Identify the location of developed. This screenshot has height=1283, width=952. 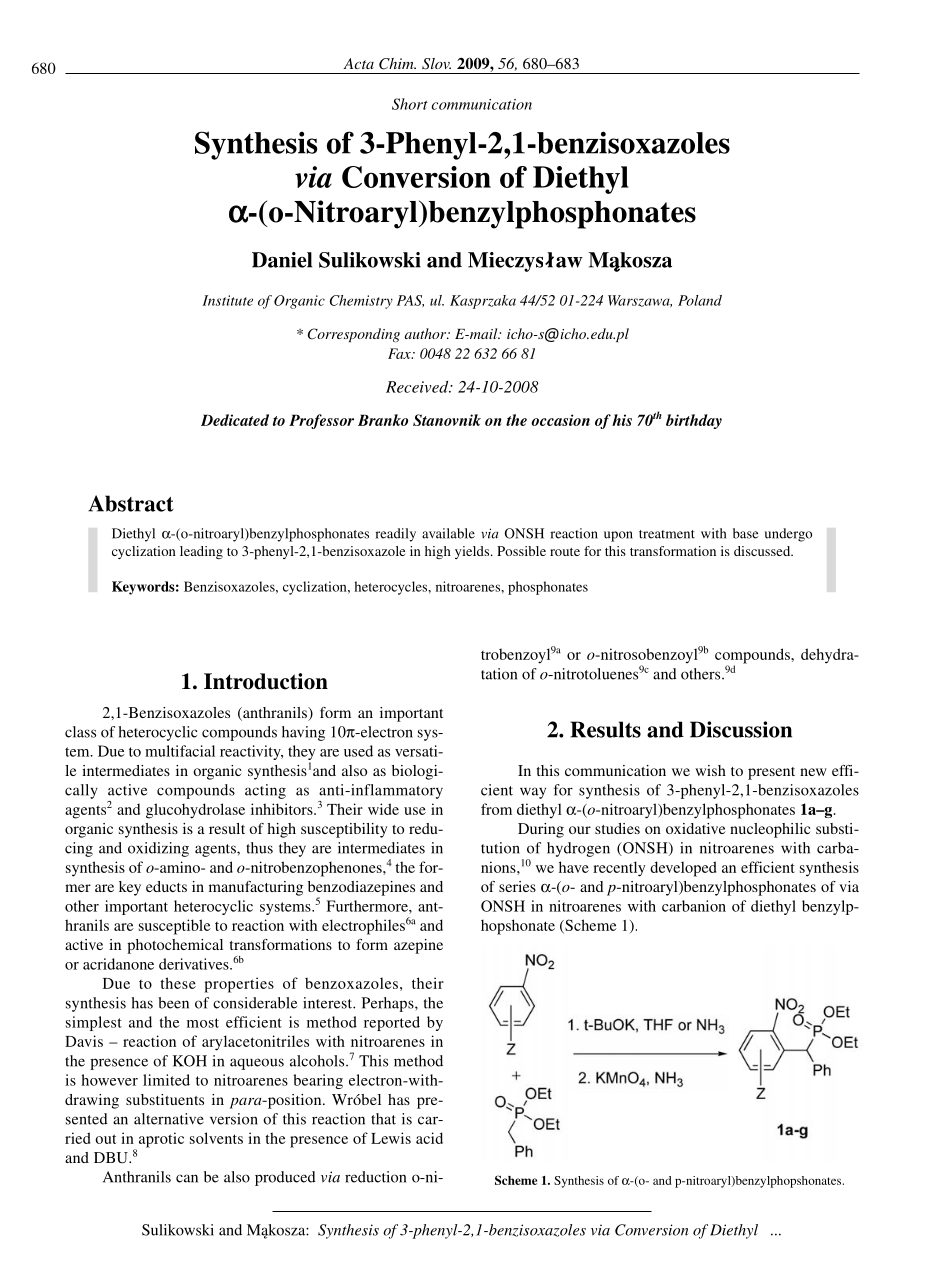
(683, 869).
